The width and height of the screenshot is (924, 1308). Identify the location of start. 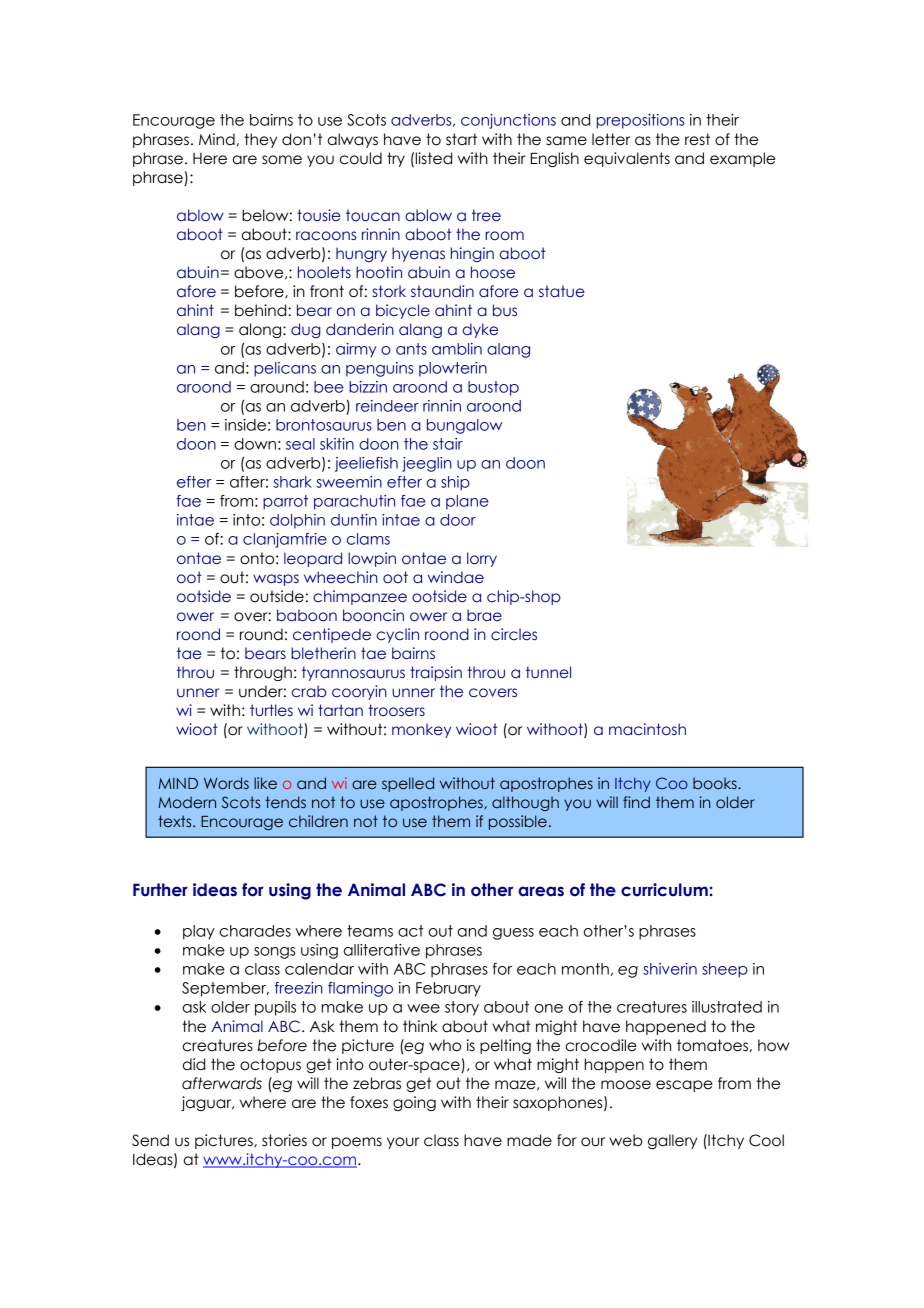
(461, 139).
